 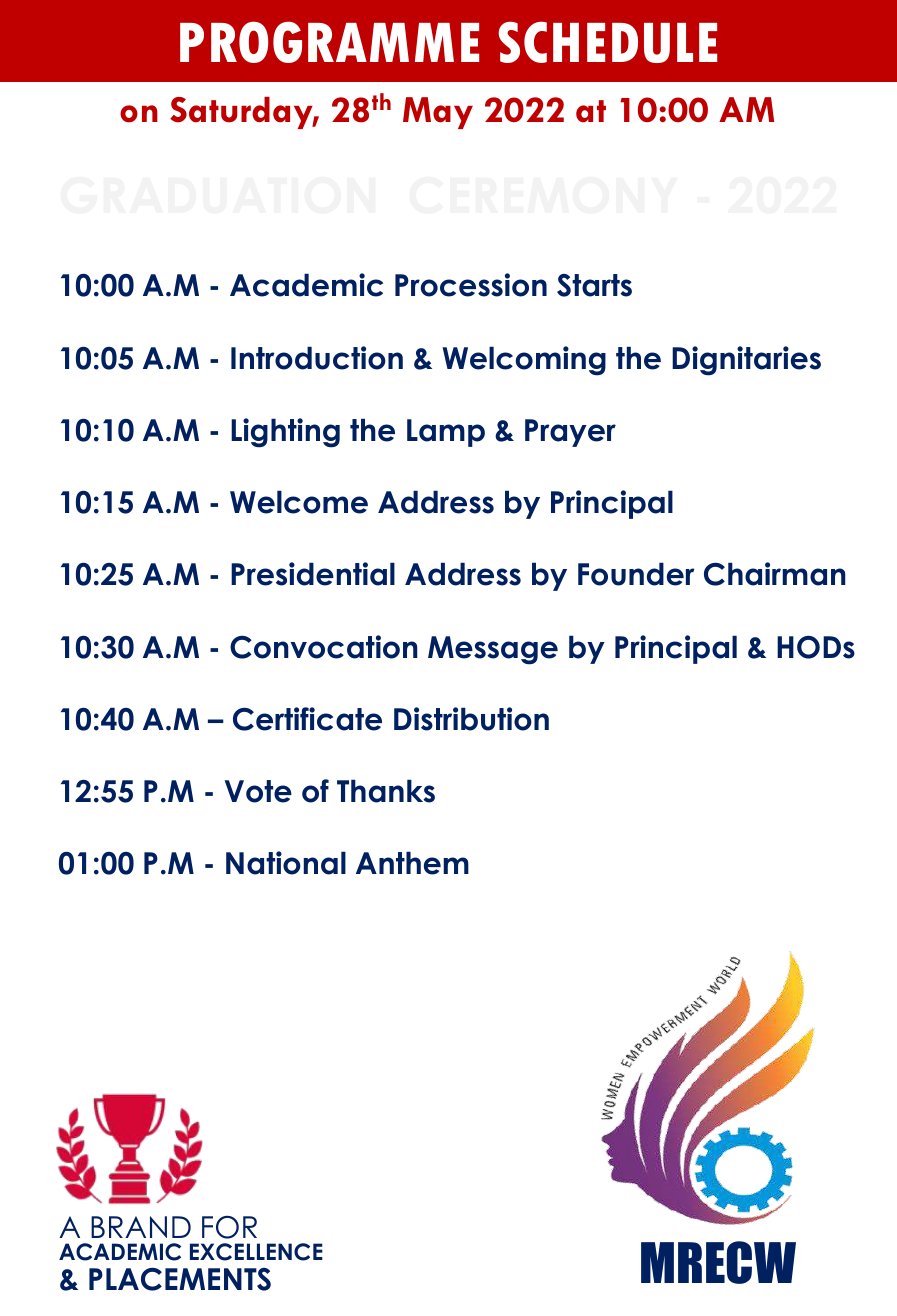 What do you see at coordinates (493, 650) in the screenshot?
I see `Message` at bounding box center [493, 650].
